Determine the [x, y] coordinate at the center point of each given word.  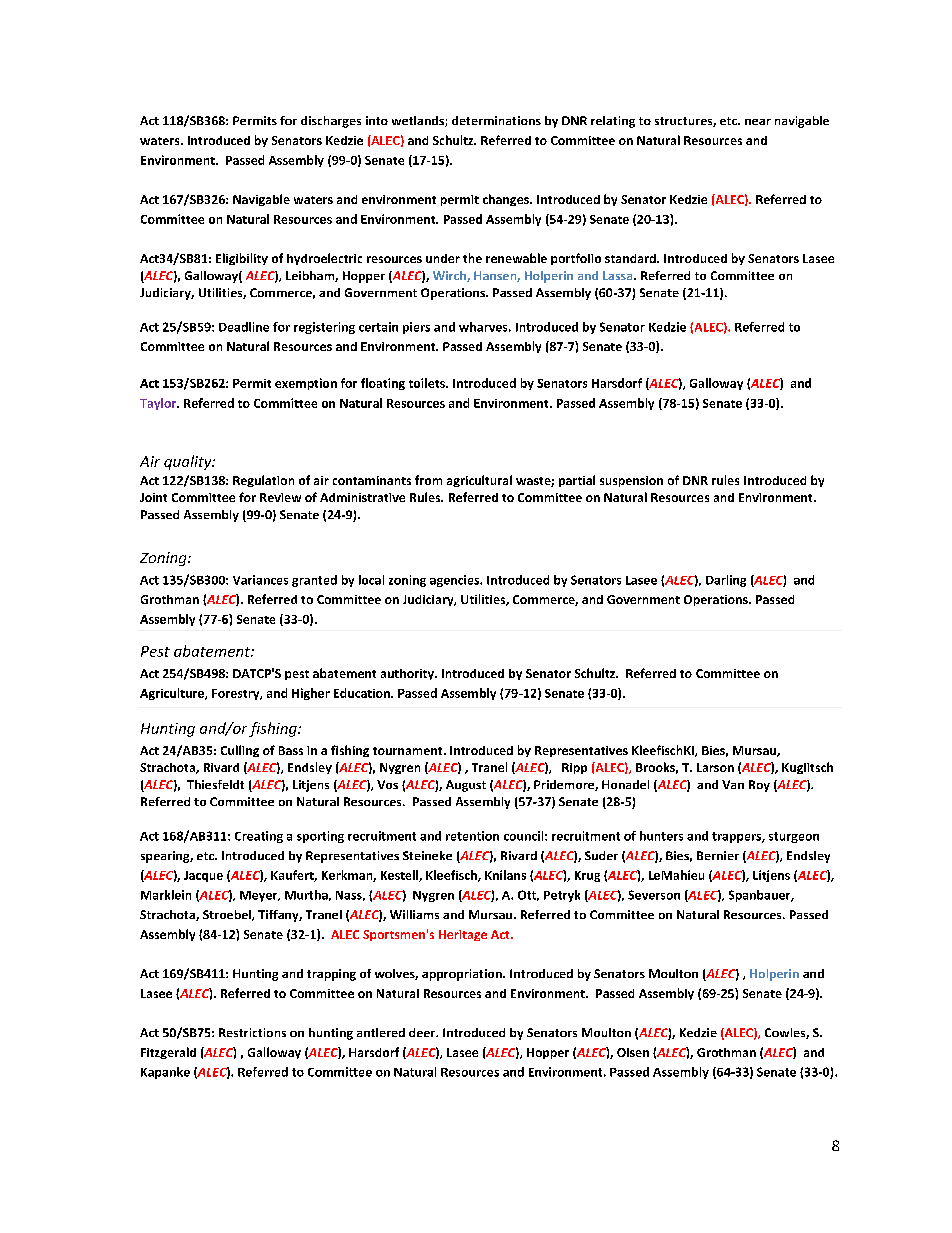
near [758, 122]
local [371, 580]
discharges [331, 122]
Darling [726, 581]
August [466, 786]
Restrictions [252, 1032]
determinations [496, 120]
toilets [428, 383]
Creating [259, 837]
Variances [260, 580]
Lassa [619, 275]
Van [733, 784]
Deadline [244, 327]
